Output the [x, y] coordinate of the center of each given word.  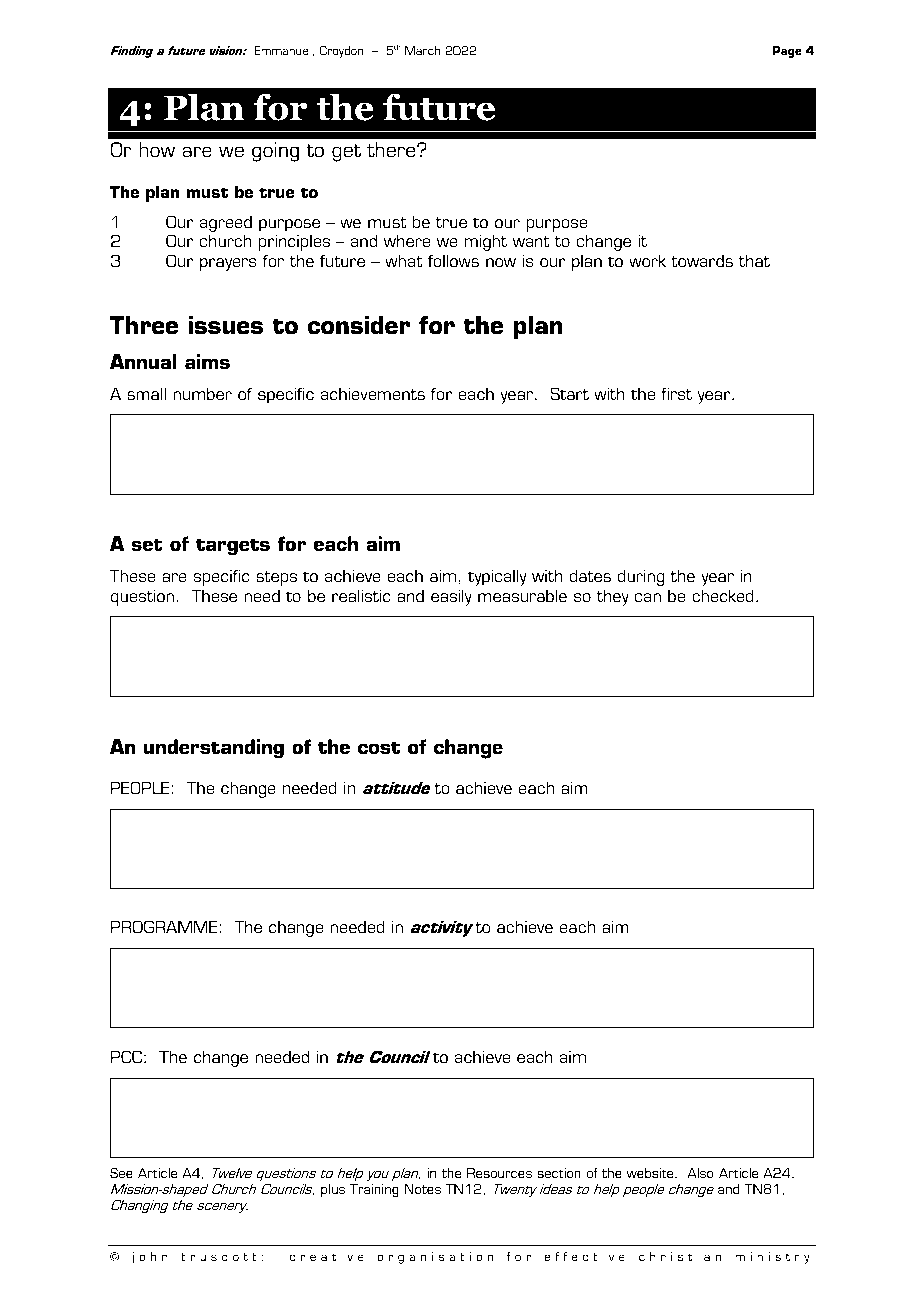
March [422, 50]
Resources [499, 1173]
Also [700, 1173]
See [121, 1173]
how [157, 149]
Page [787, 52]
